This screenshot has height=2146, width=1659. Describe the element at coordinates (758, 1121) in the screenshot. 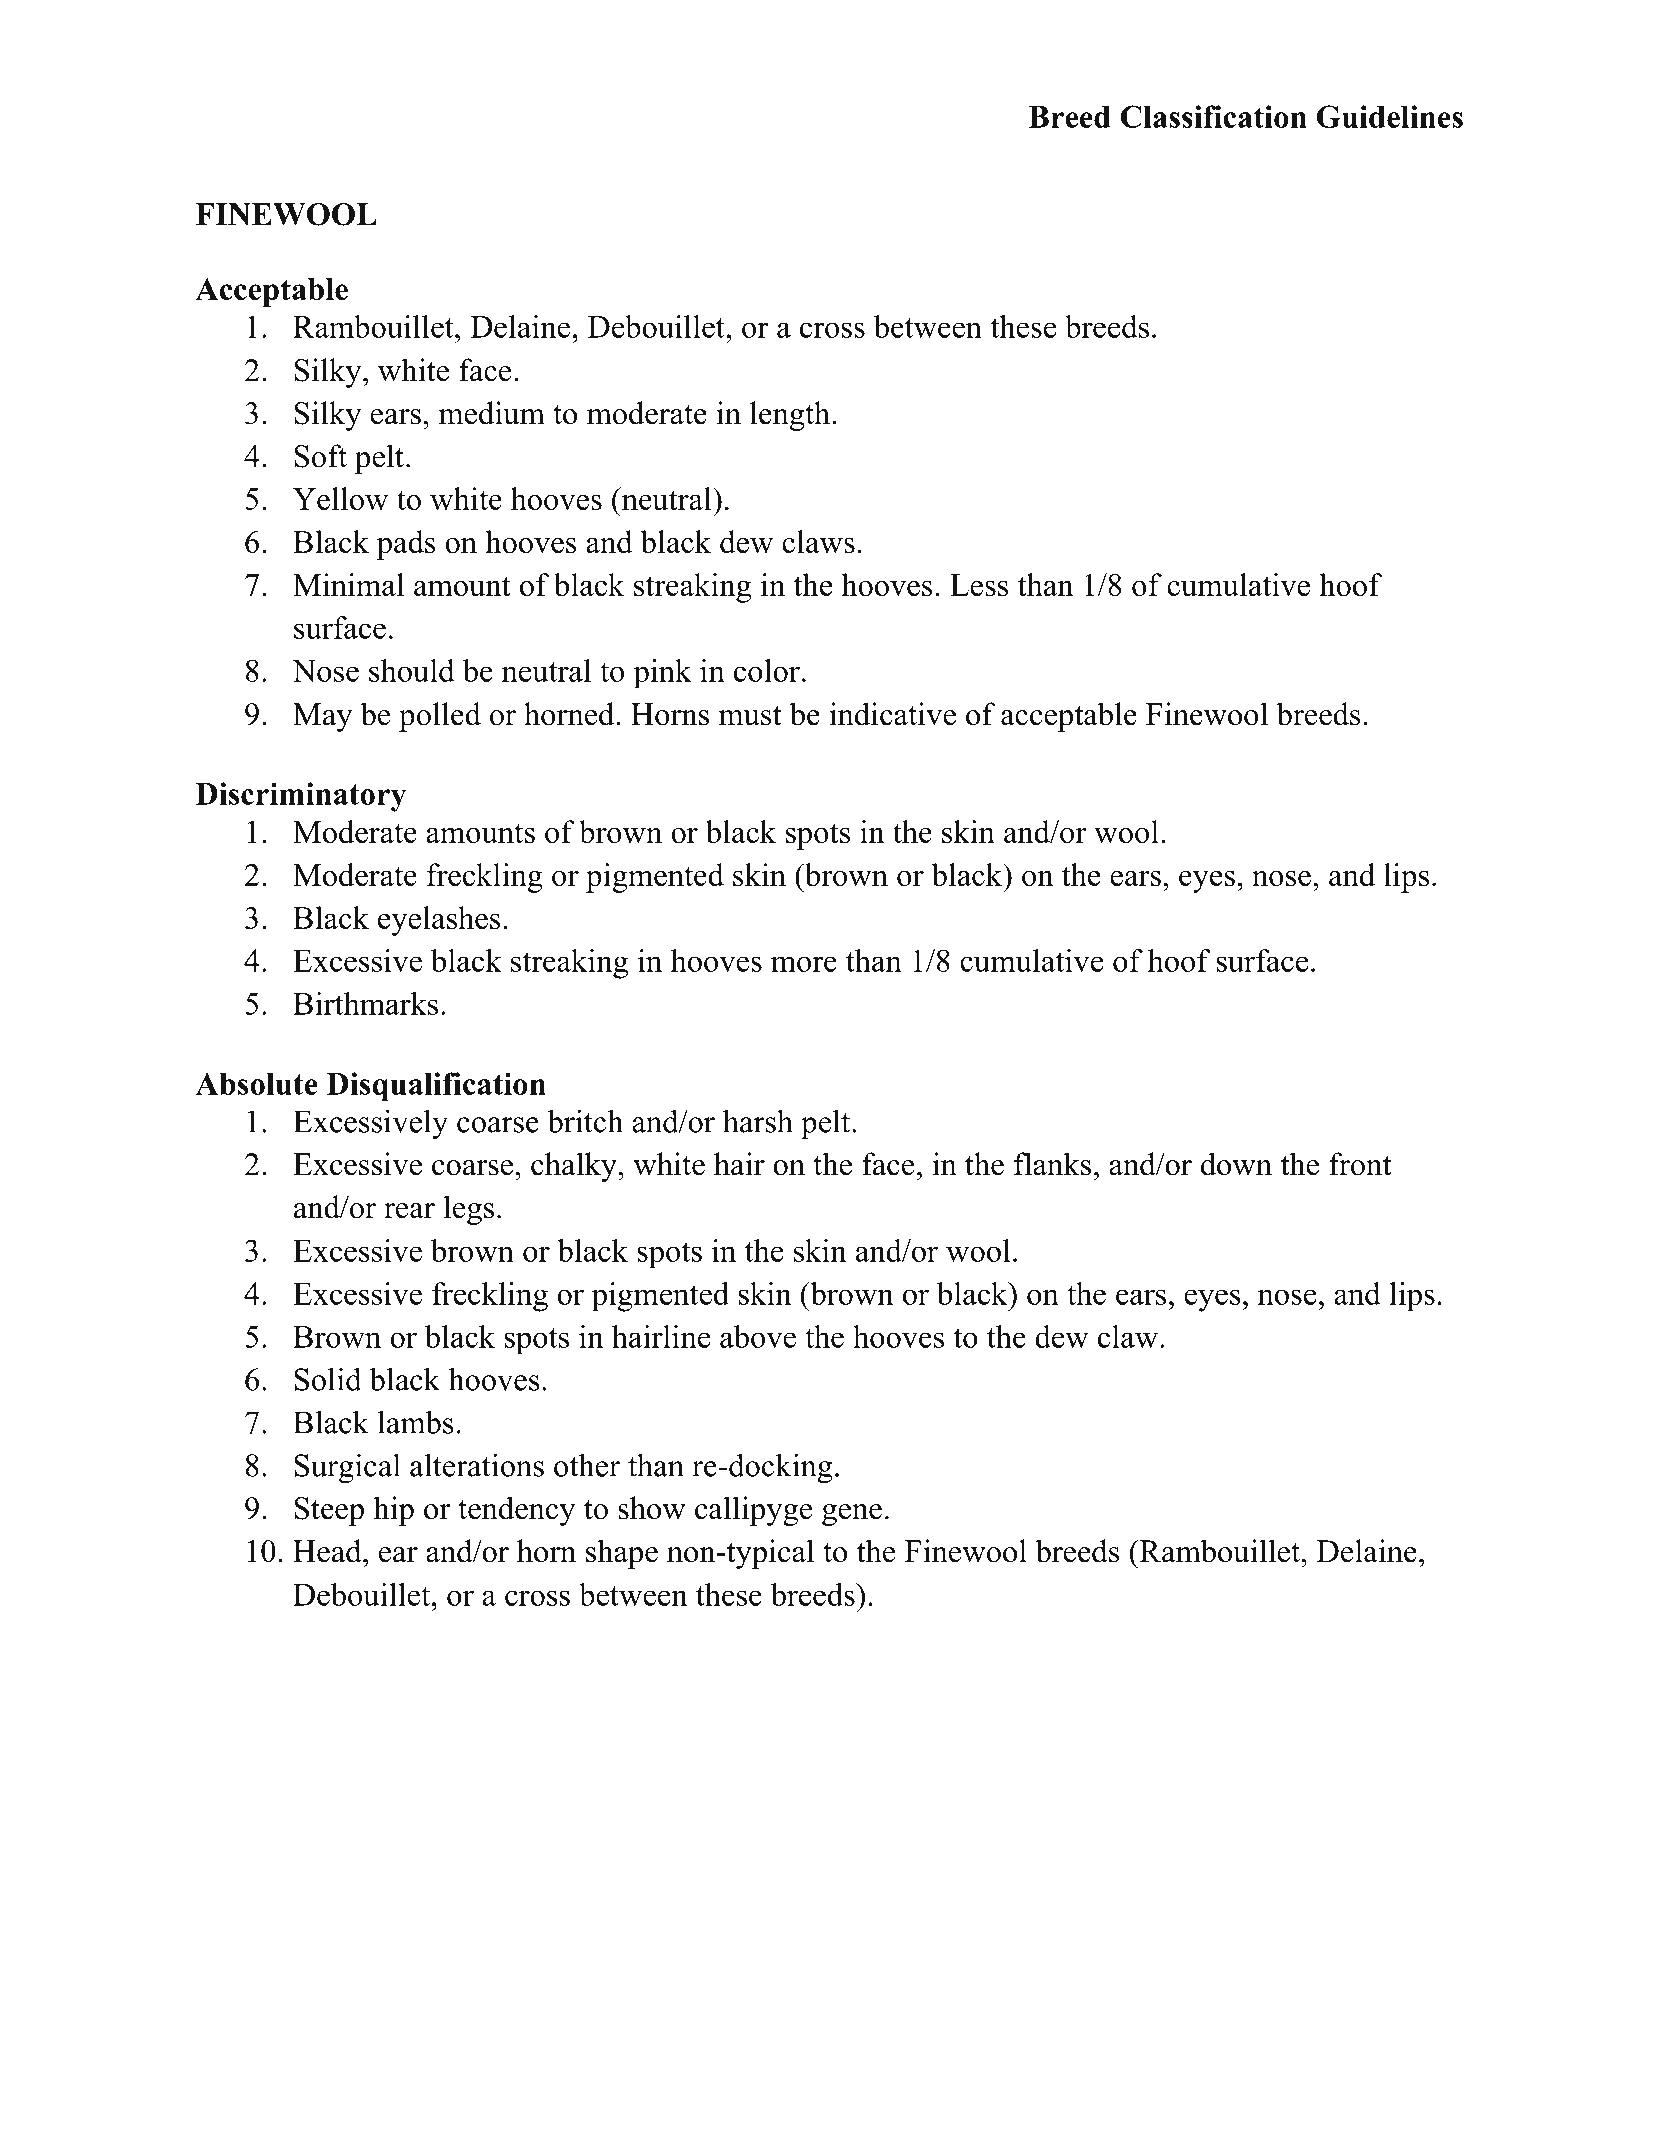

I see `harsh` at that location.
